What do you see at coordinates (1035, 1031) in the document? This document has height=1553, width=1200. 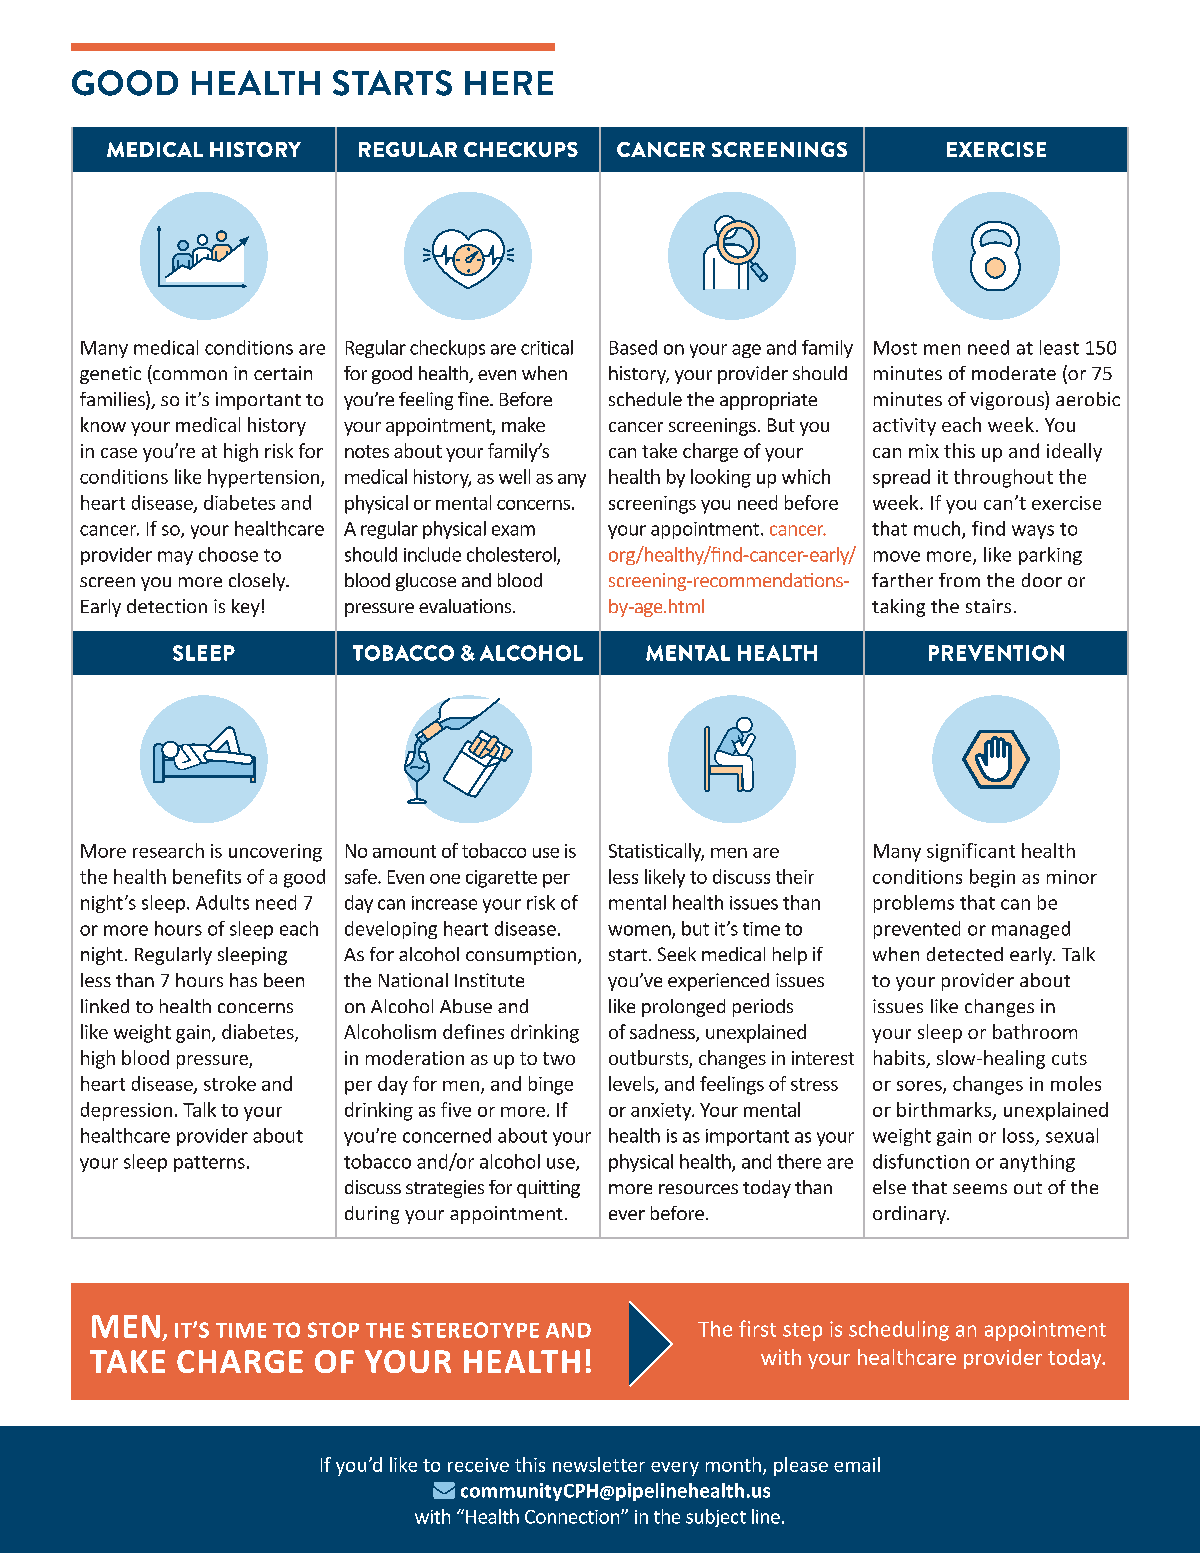 I see `bathroom` at bounding box center [1035, 1031].
